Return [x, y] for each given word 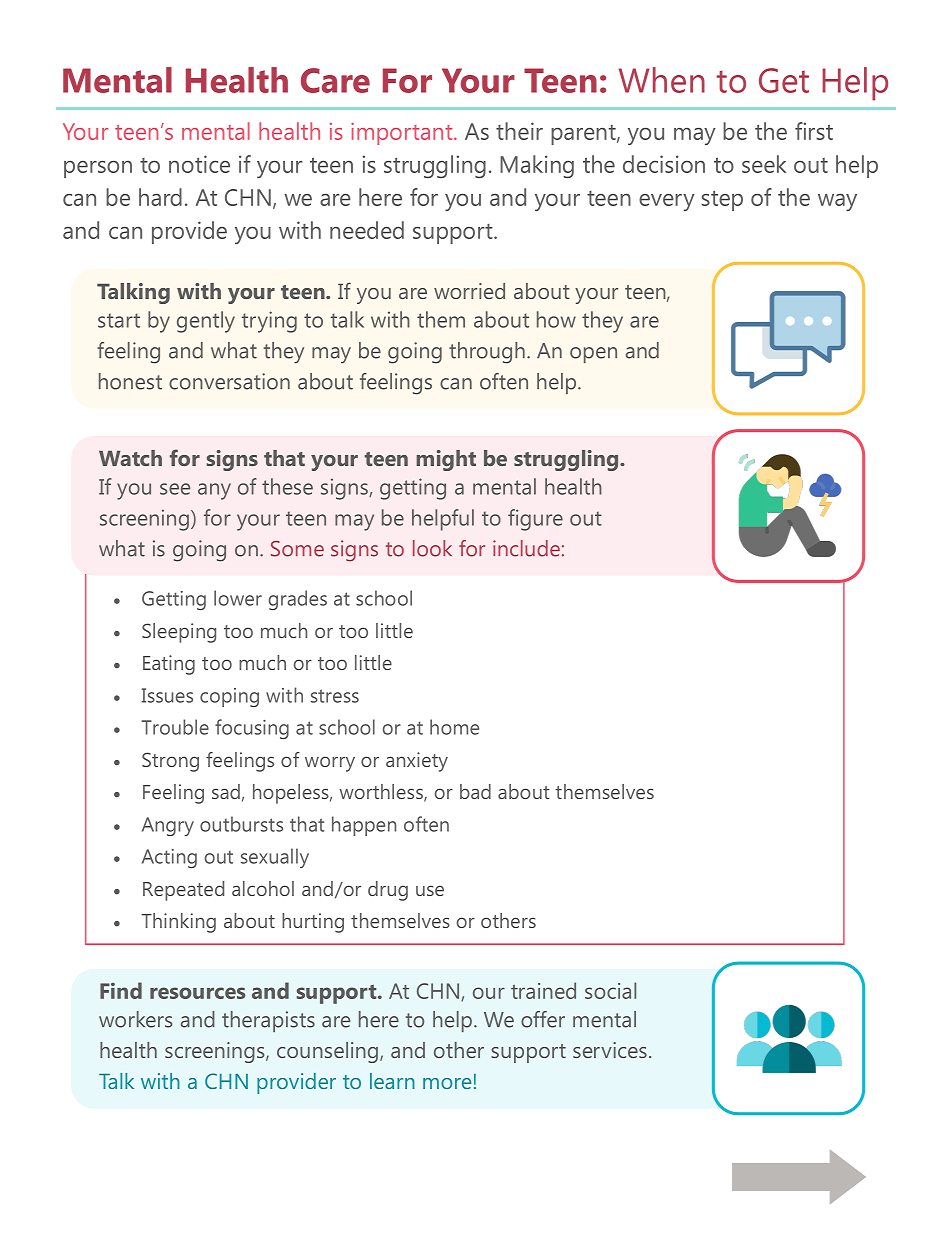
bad [475, 791]
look [432, 548]
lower [238, 598]
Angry [168, 826]
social [610, 990]
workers [135, 1019]
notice [199, 164]
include [526, 548]
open [593, 355]
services [610, 1050]
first [814, 131]
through [487, 353]
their [519, 131]
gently [206, 322]
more [447, 1083]
